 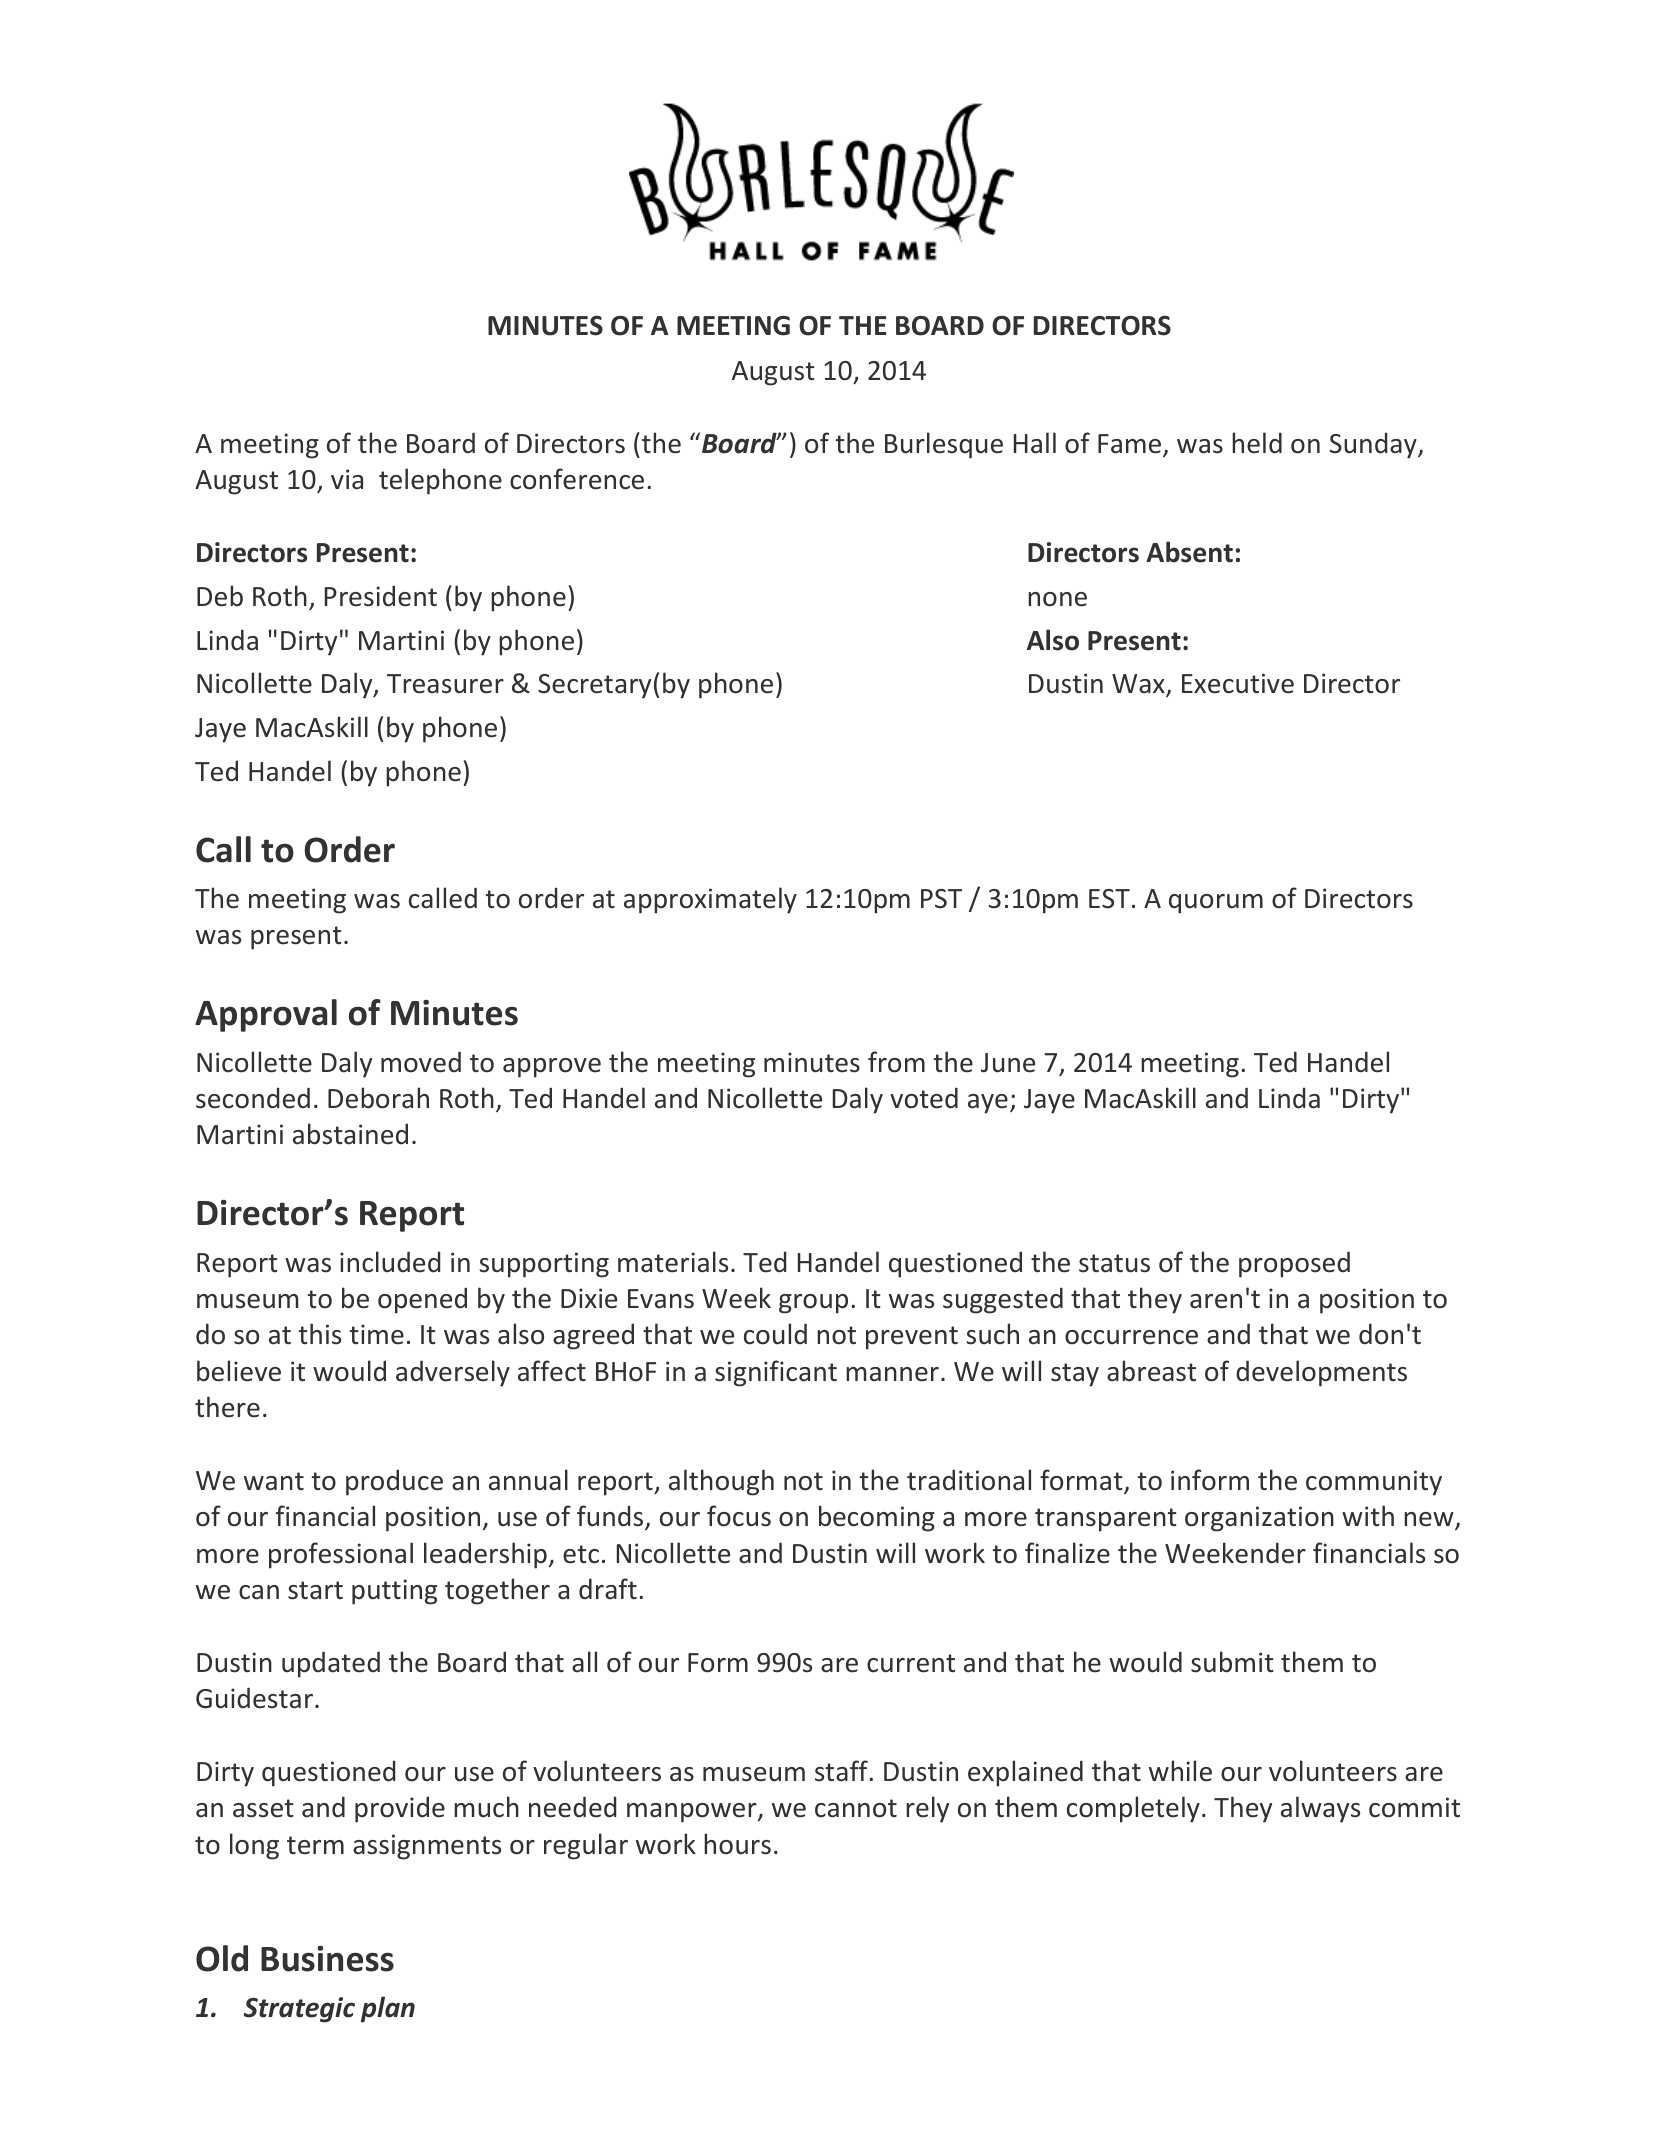 I want to click on Treasurer, so click(x=445, y=684).
